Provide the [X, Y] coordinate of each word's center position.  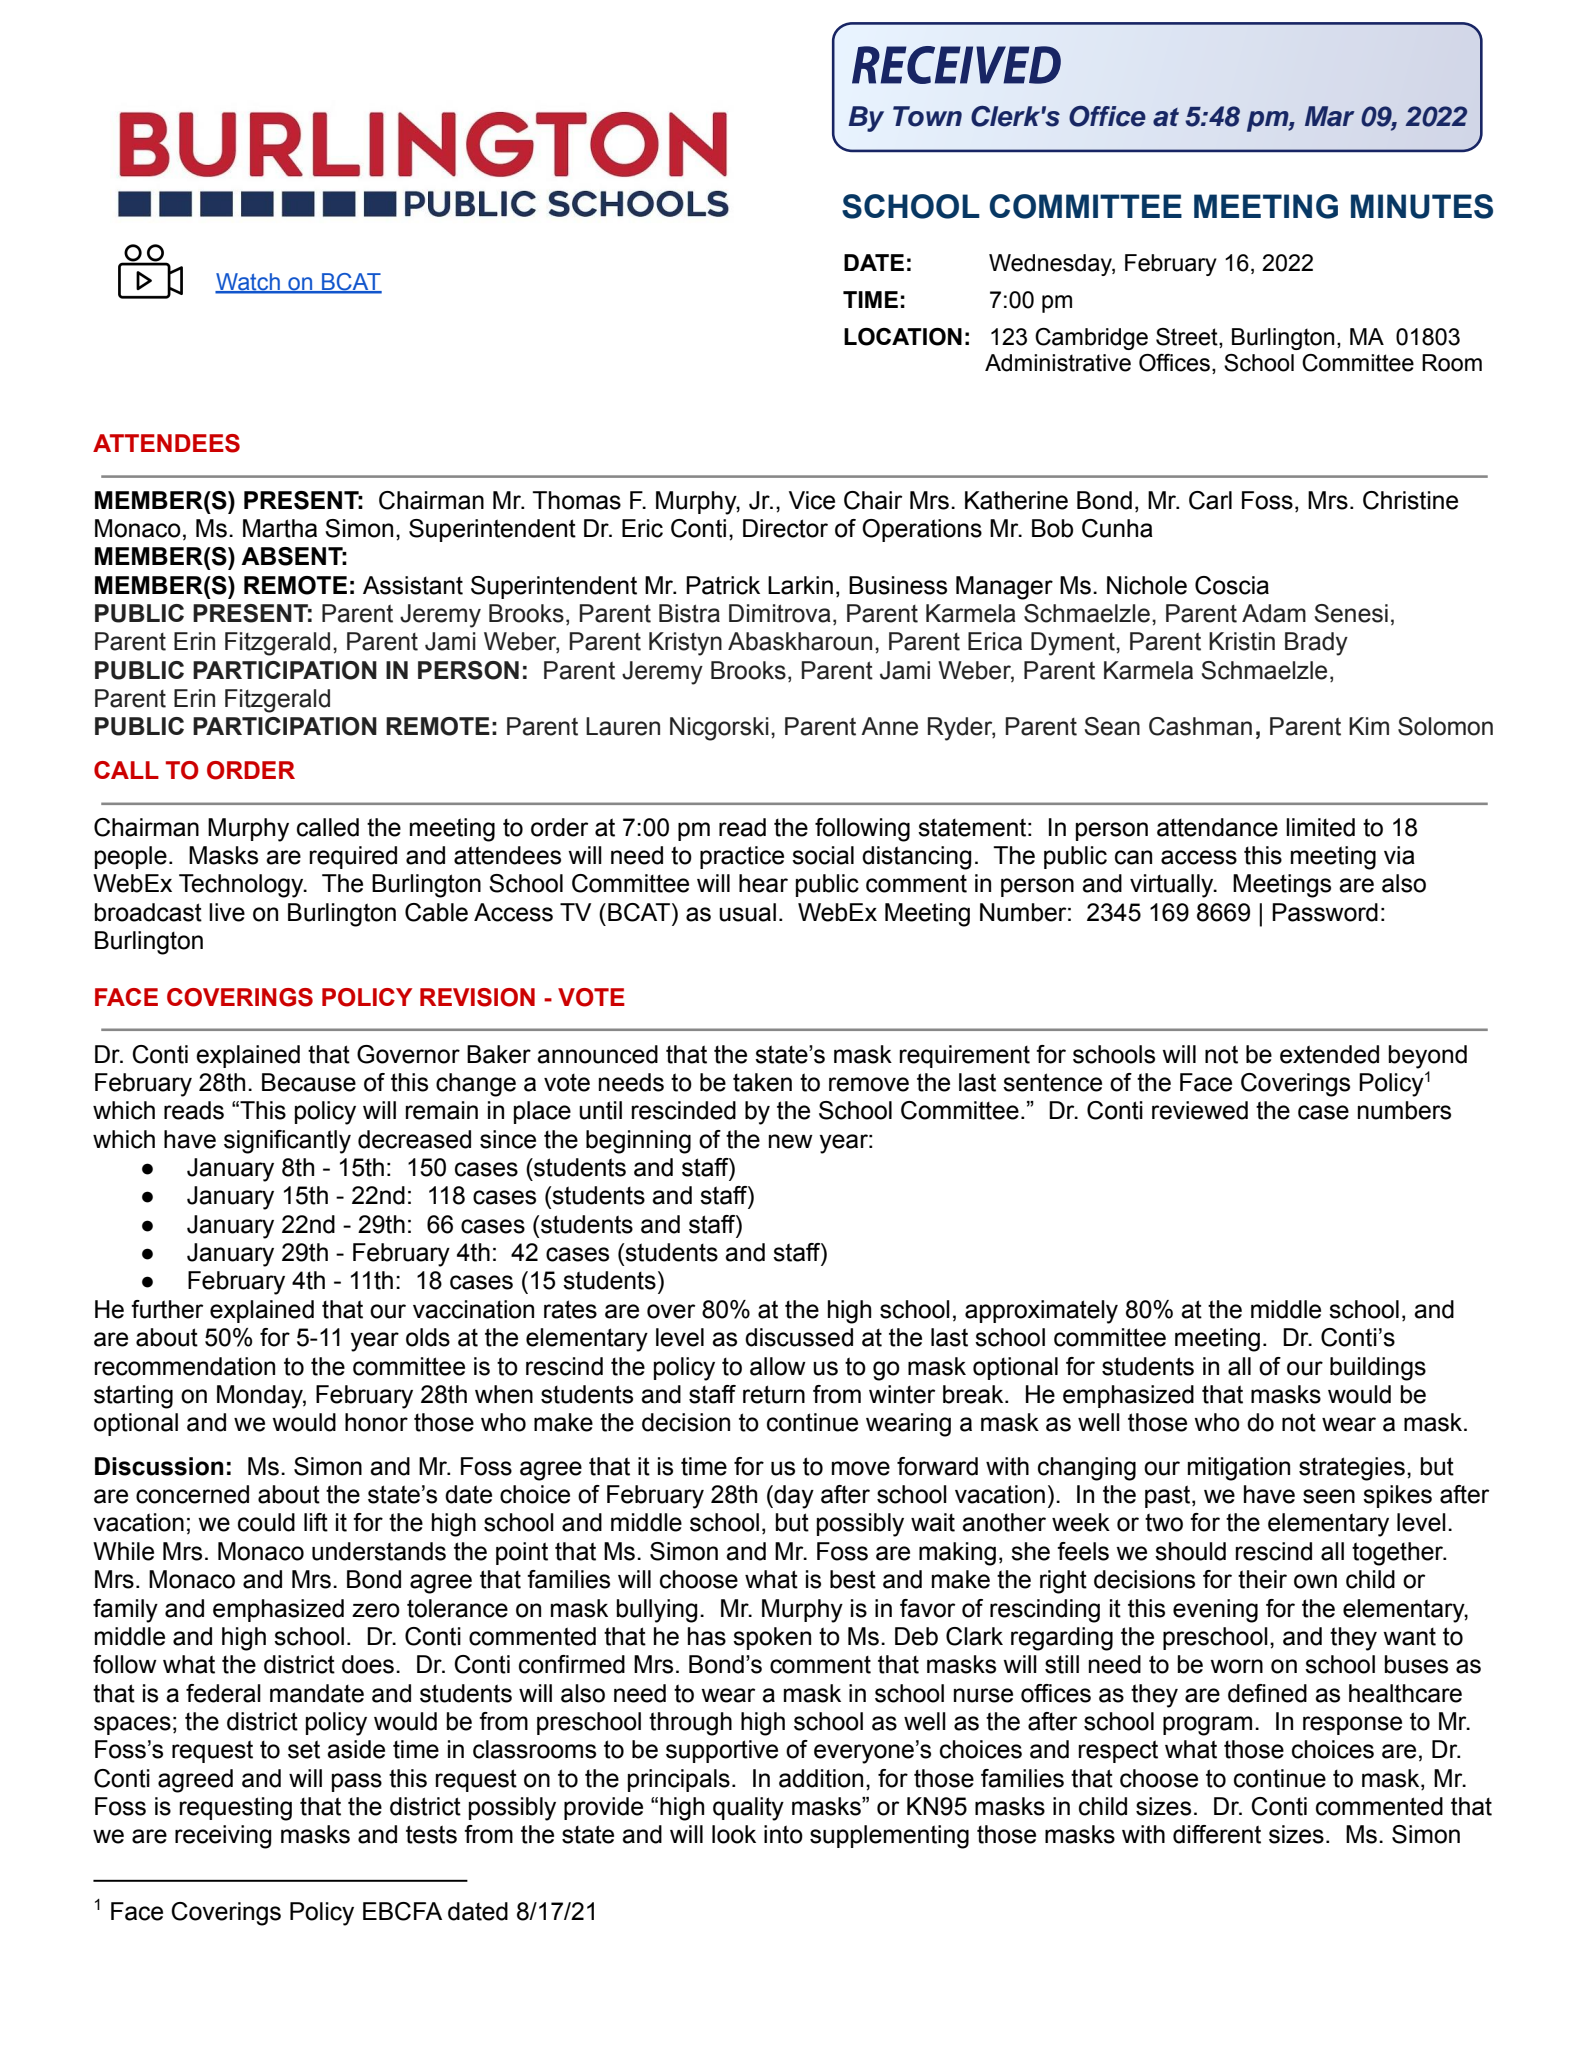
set [304, 1749]
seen [1329, 1496]
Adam [1274, 613]
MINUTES [1422, 206]
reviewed [1200, 1110]
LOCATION [903, 337]
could [266, 1522]
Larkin [800, 585]
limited [1320, 827]
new [791, 1141]
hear [763, 883]
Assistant [413, 585]
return [774, 1394]
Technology [242, 886]
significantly [287, 1142]
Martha [280, 528]
